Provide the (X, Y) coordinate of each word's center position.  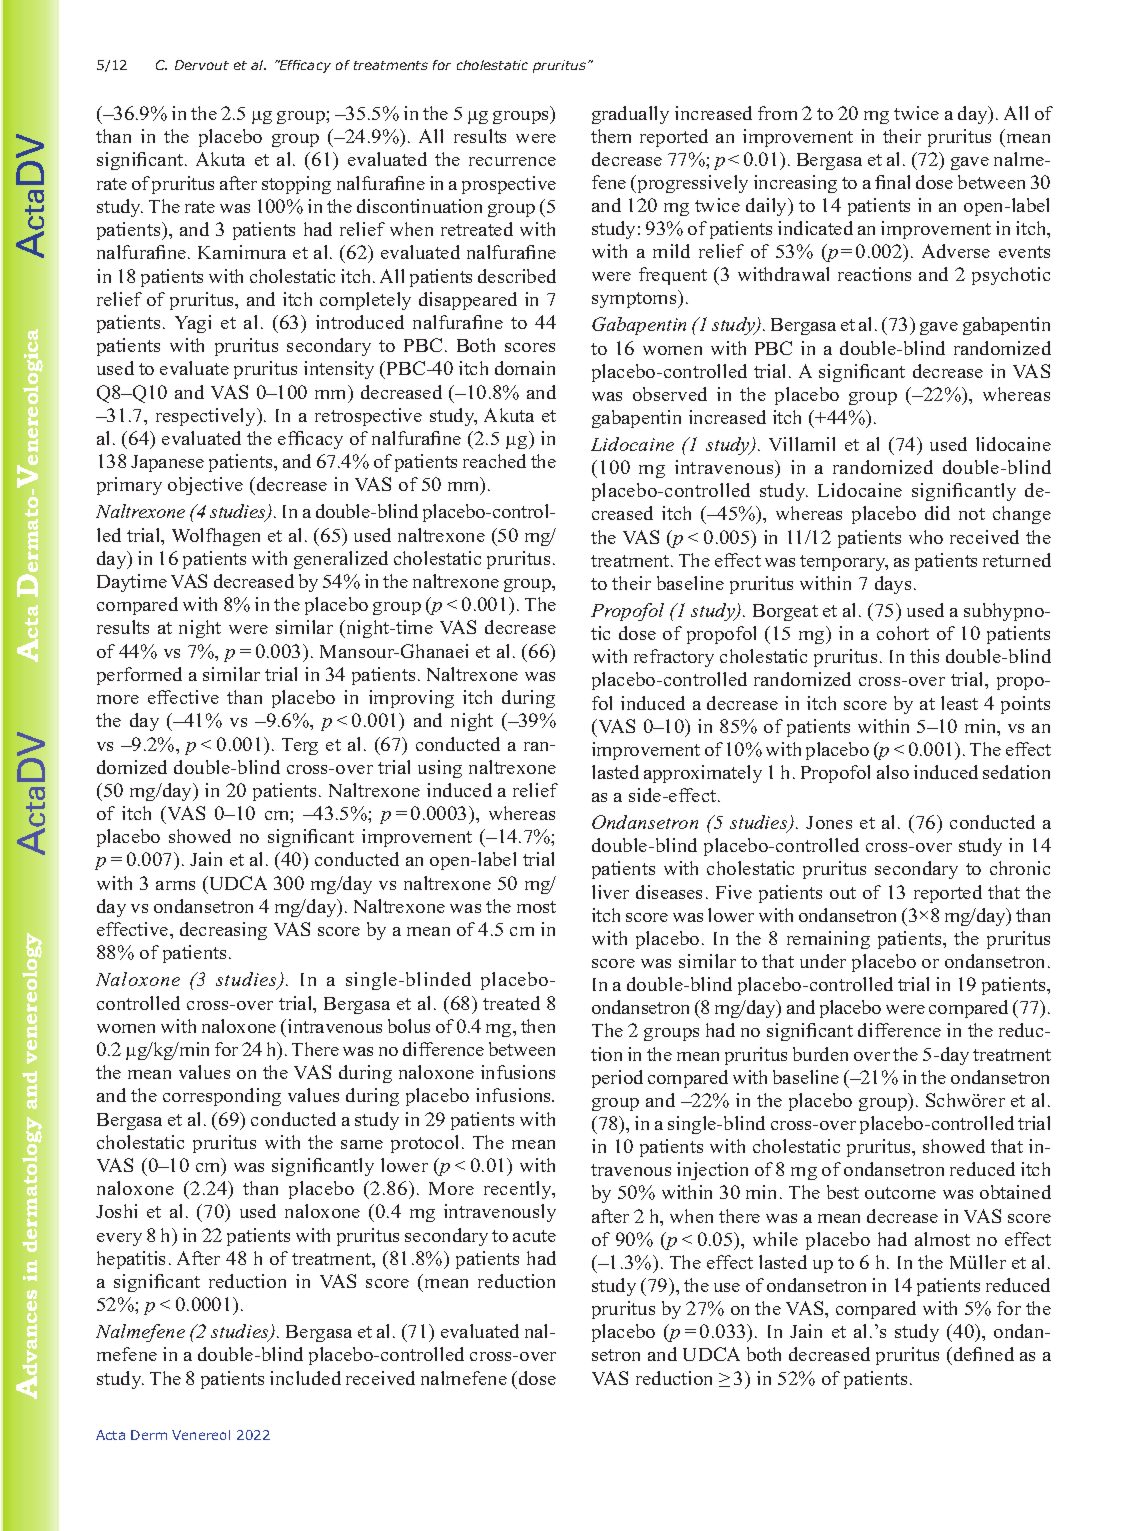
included (305, 1378)
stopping (296, 185)
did (937, 513)
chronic (1020, 868)
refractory (674, 658)
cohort (903, 633)
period (617, 1079)
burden (820, 1054)
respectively (207, 417)
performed (139, 676)
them (611, 136)
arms (175, 885)
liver (610, 892)
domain (525, 368)
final (892, 182)
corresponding (222, 1097)
